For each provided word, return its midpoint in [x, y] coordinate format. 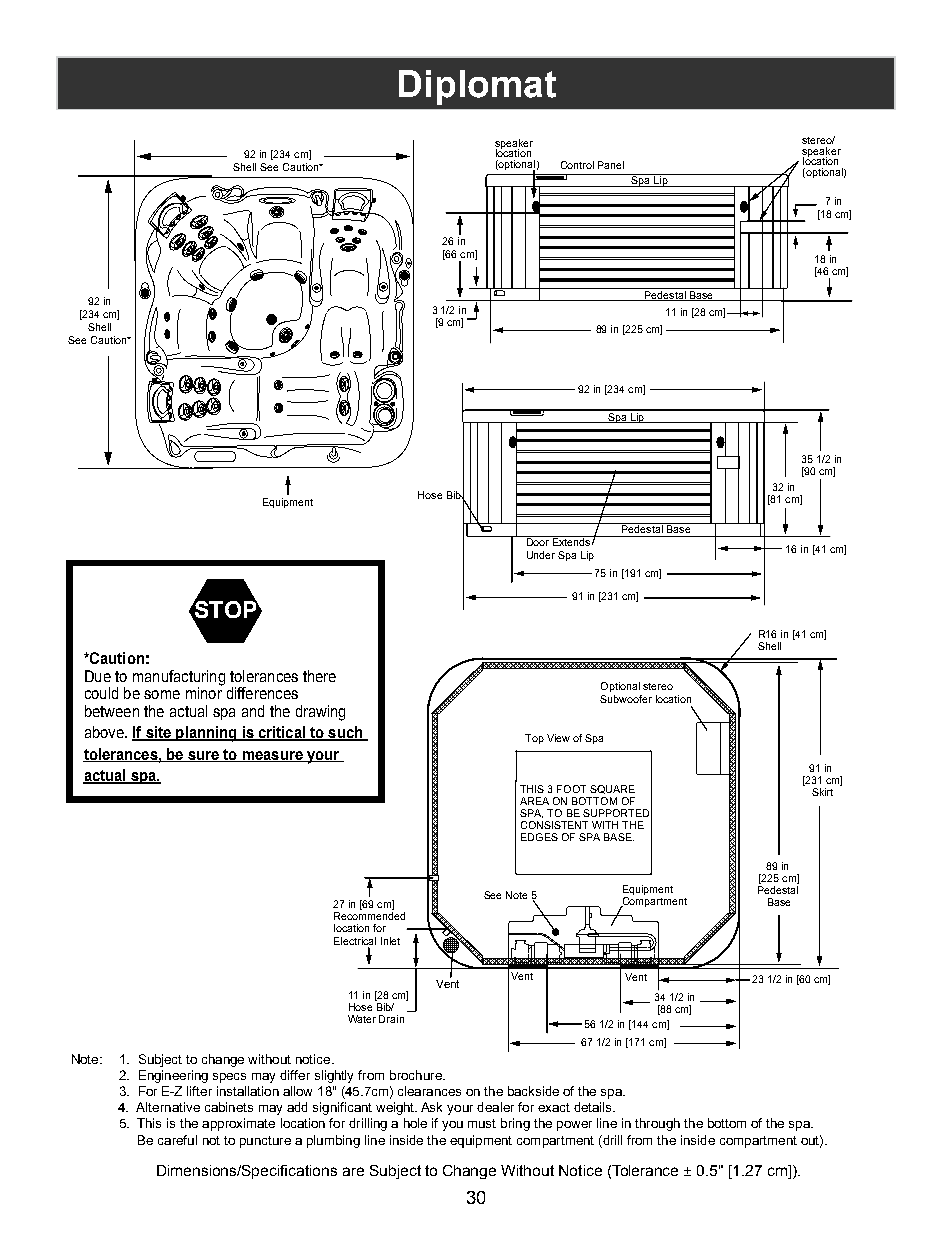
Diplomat [477, 87]
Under [541, 555]
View [558, 738]
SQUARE [612, 789]
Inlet [390, 941]
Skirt [822, 792]
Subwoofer [626, 699]
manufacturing [179, 679]
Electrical [355, 941]
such [345, 733]
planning [206, 734]
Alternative [168, 1107]
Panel [611, 165]
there [319, 676]
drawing [320, 713]
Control [577, 165]
